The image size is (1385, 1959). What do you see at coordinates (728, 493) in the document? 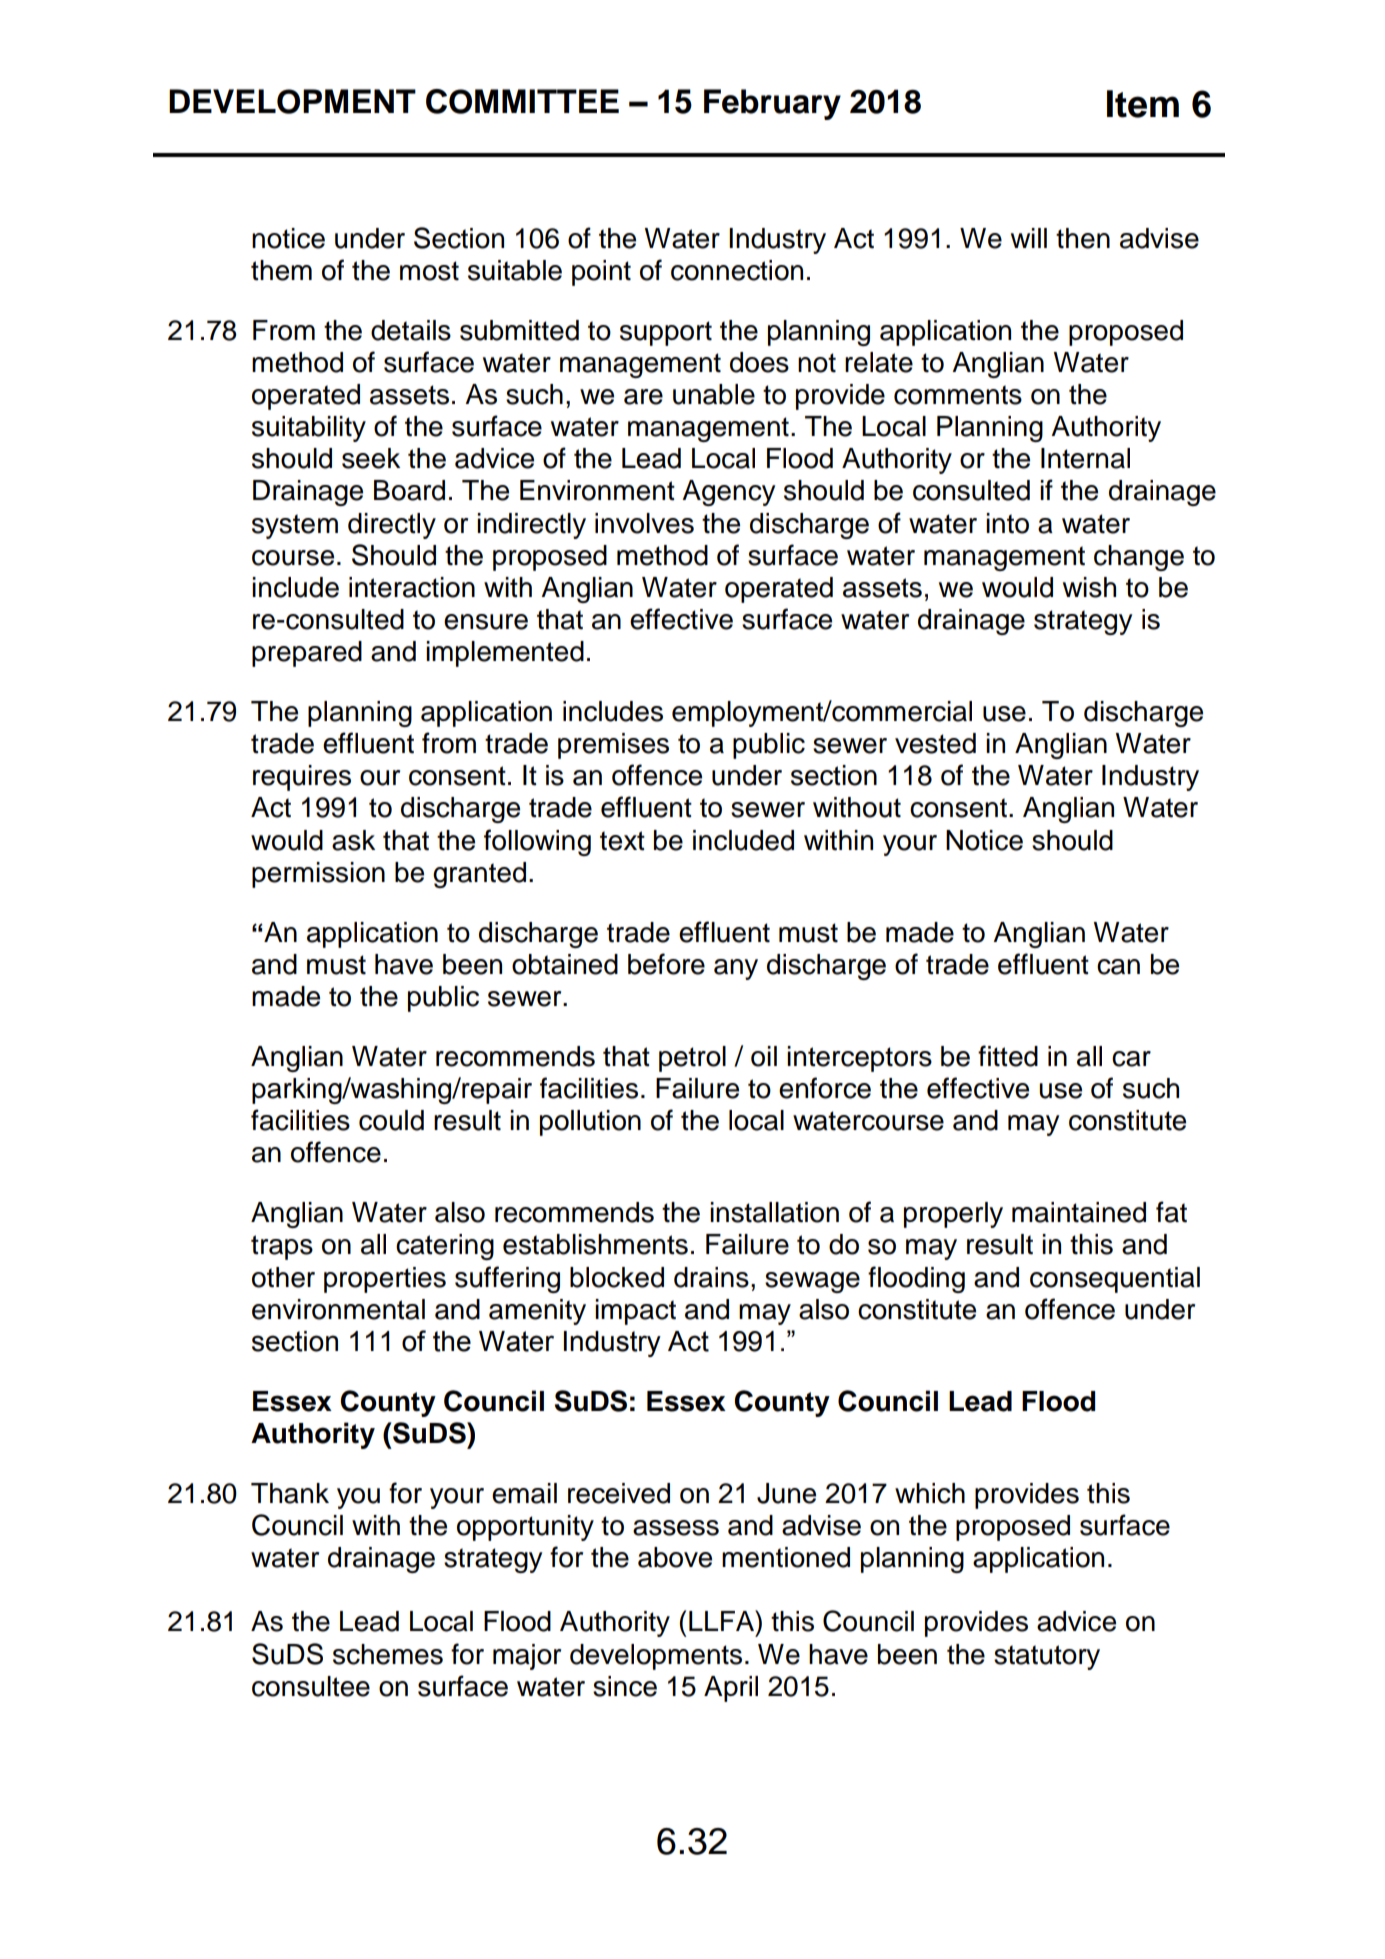
I see `Agency` at bounding box center [728, 493].
